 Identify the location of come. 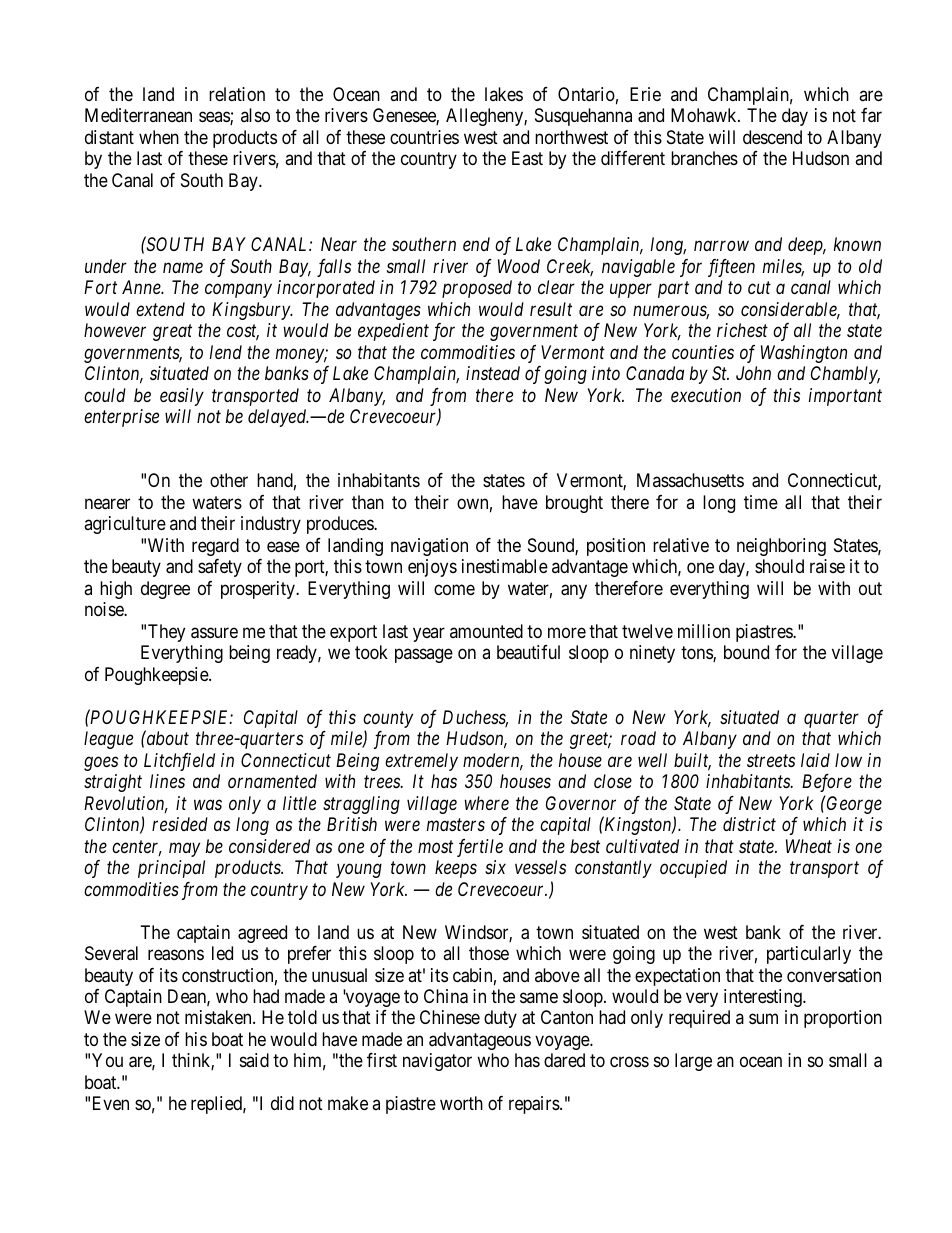
(454, 589).
